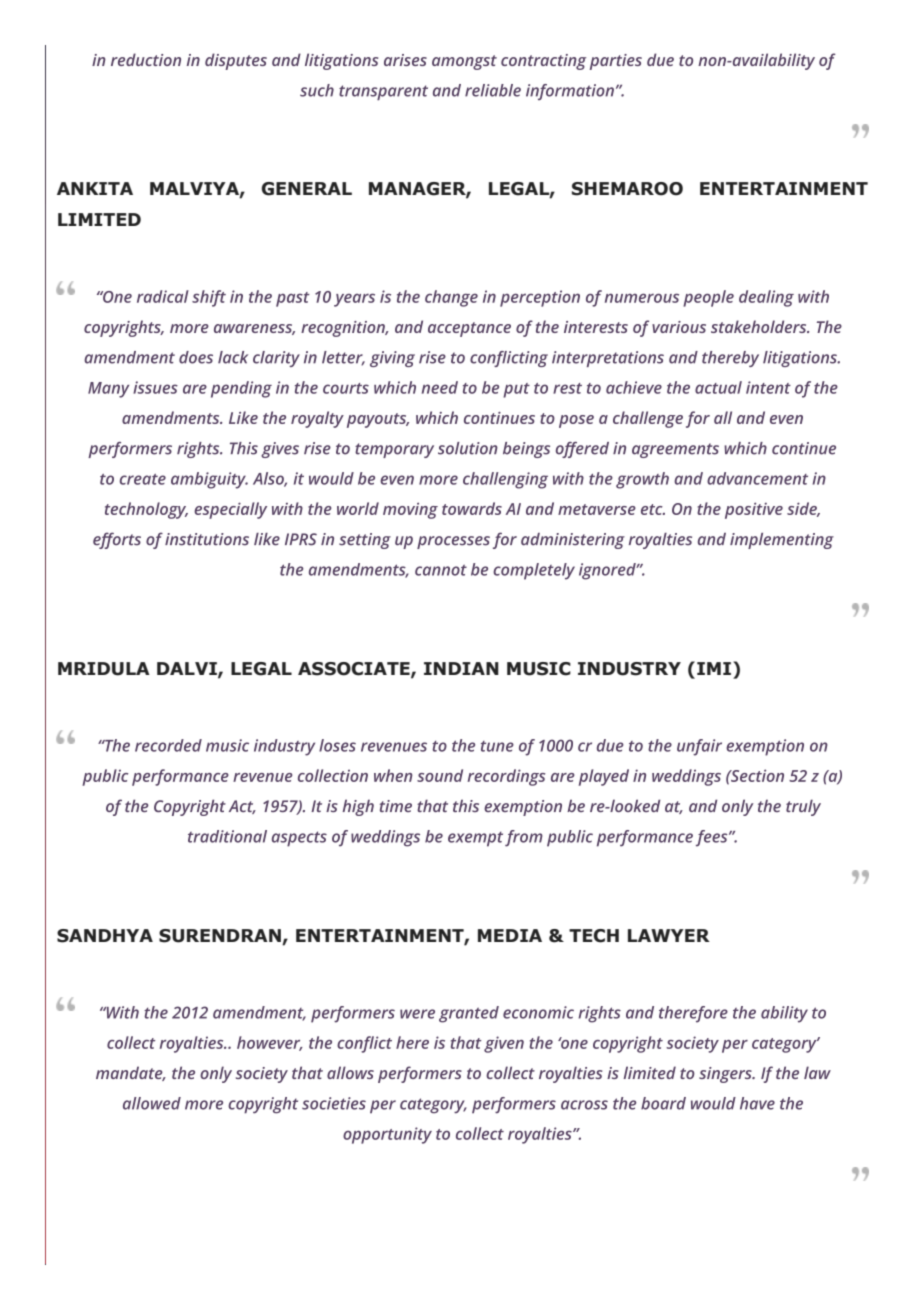  I want to click on singers, so click(726, 1075).
